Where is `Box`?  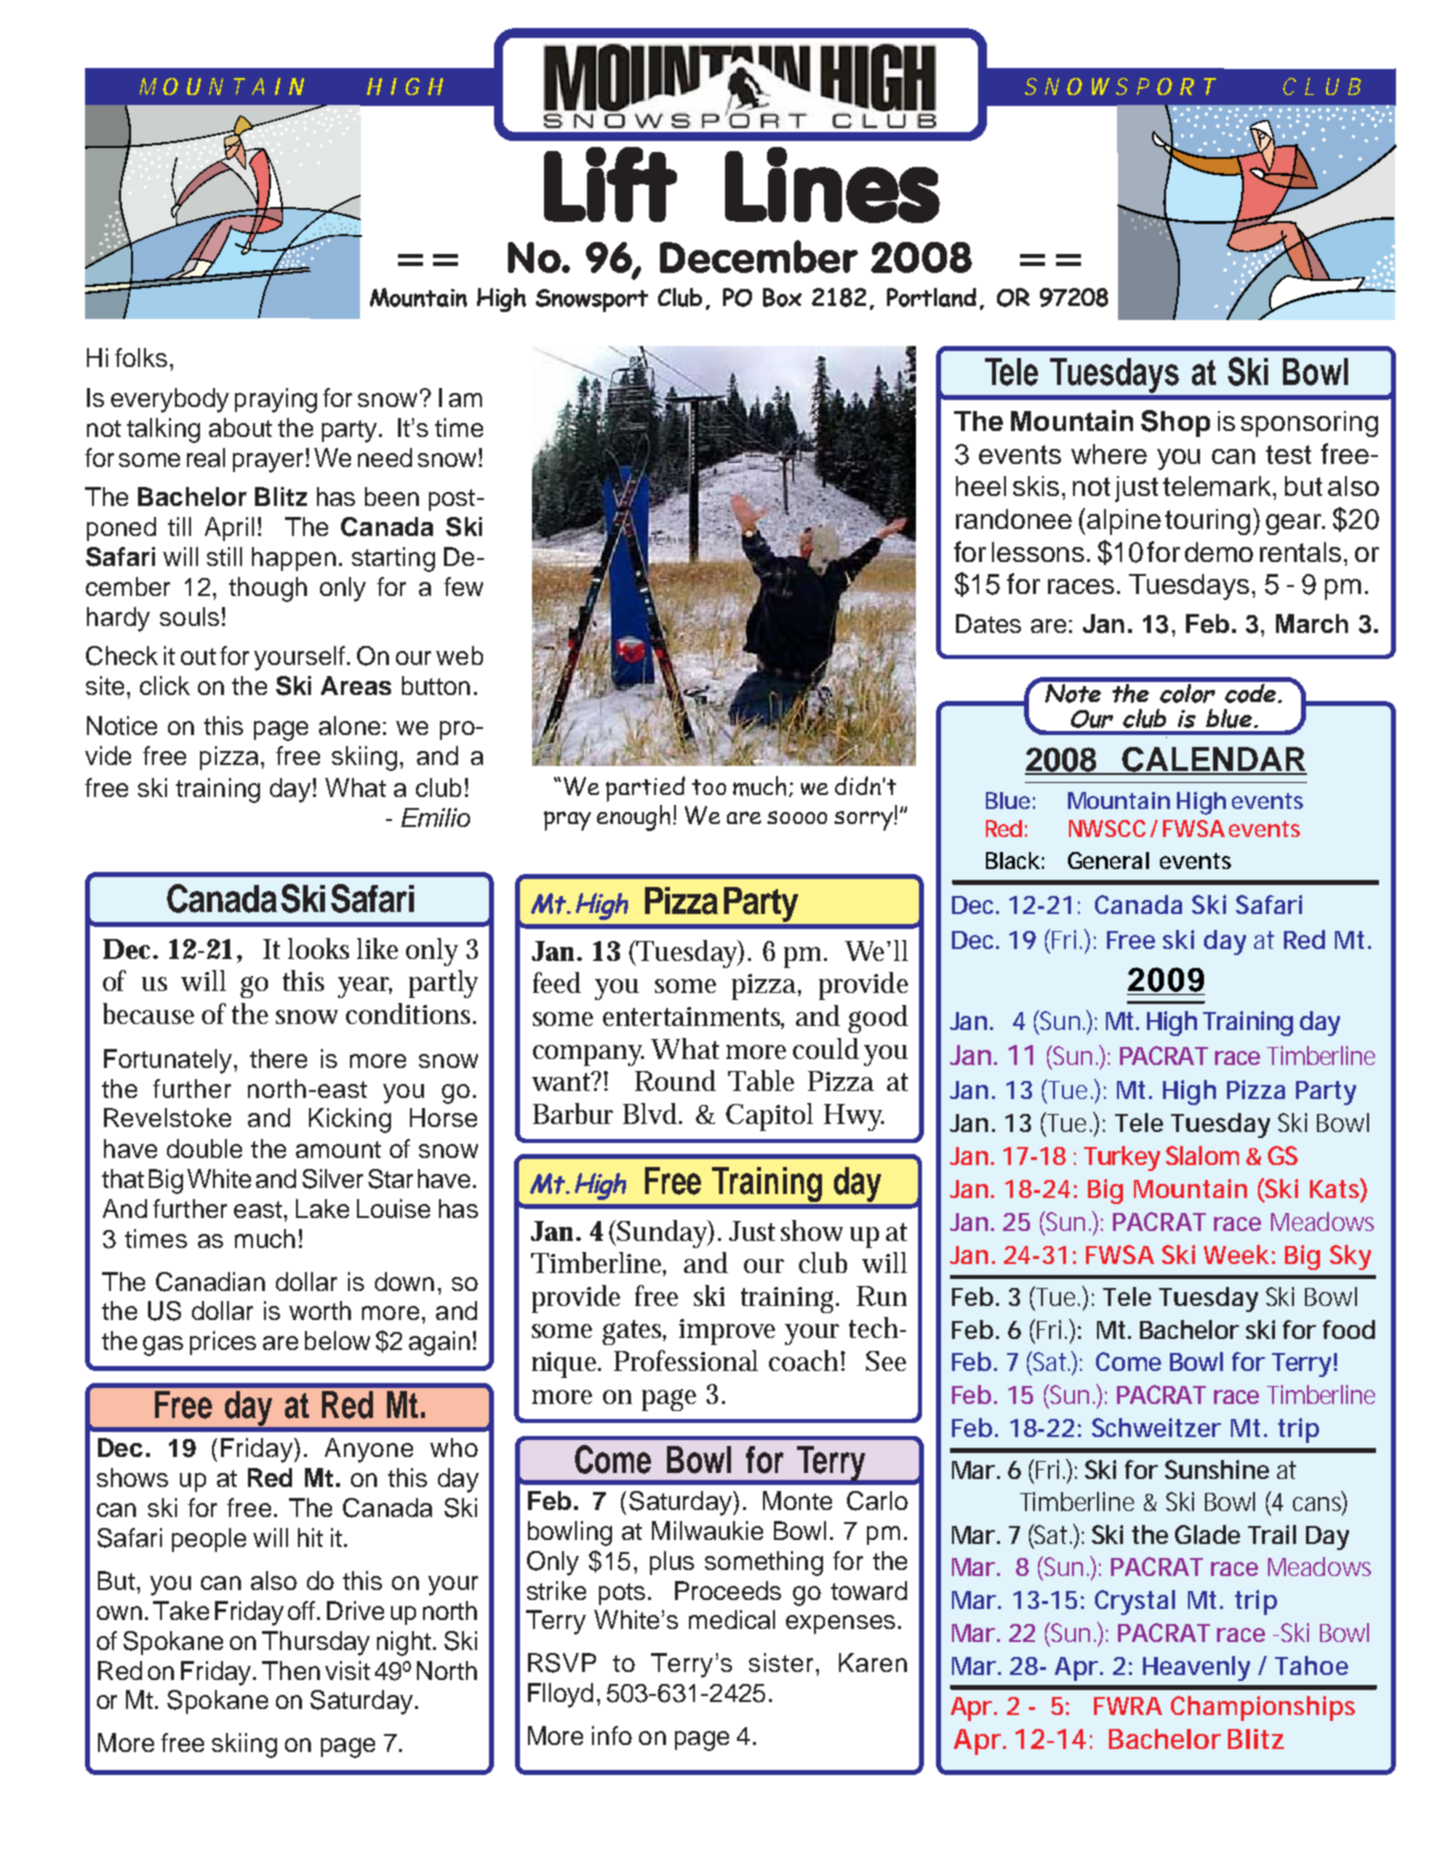 Box is located at coordinates (782, 297).
